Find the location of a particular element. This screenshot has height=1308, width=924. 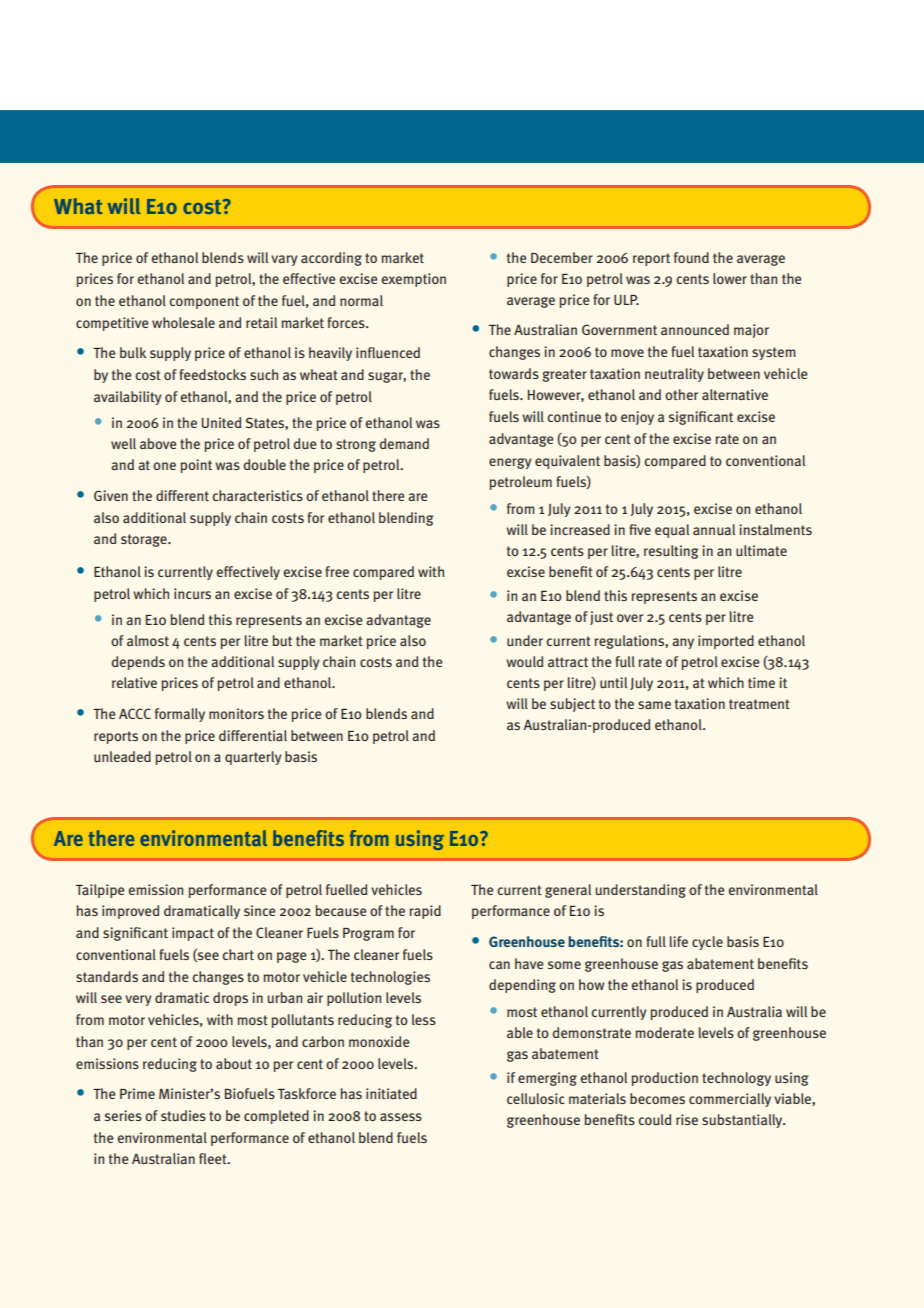

exemption is located at coordinates (413, 280).
